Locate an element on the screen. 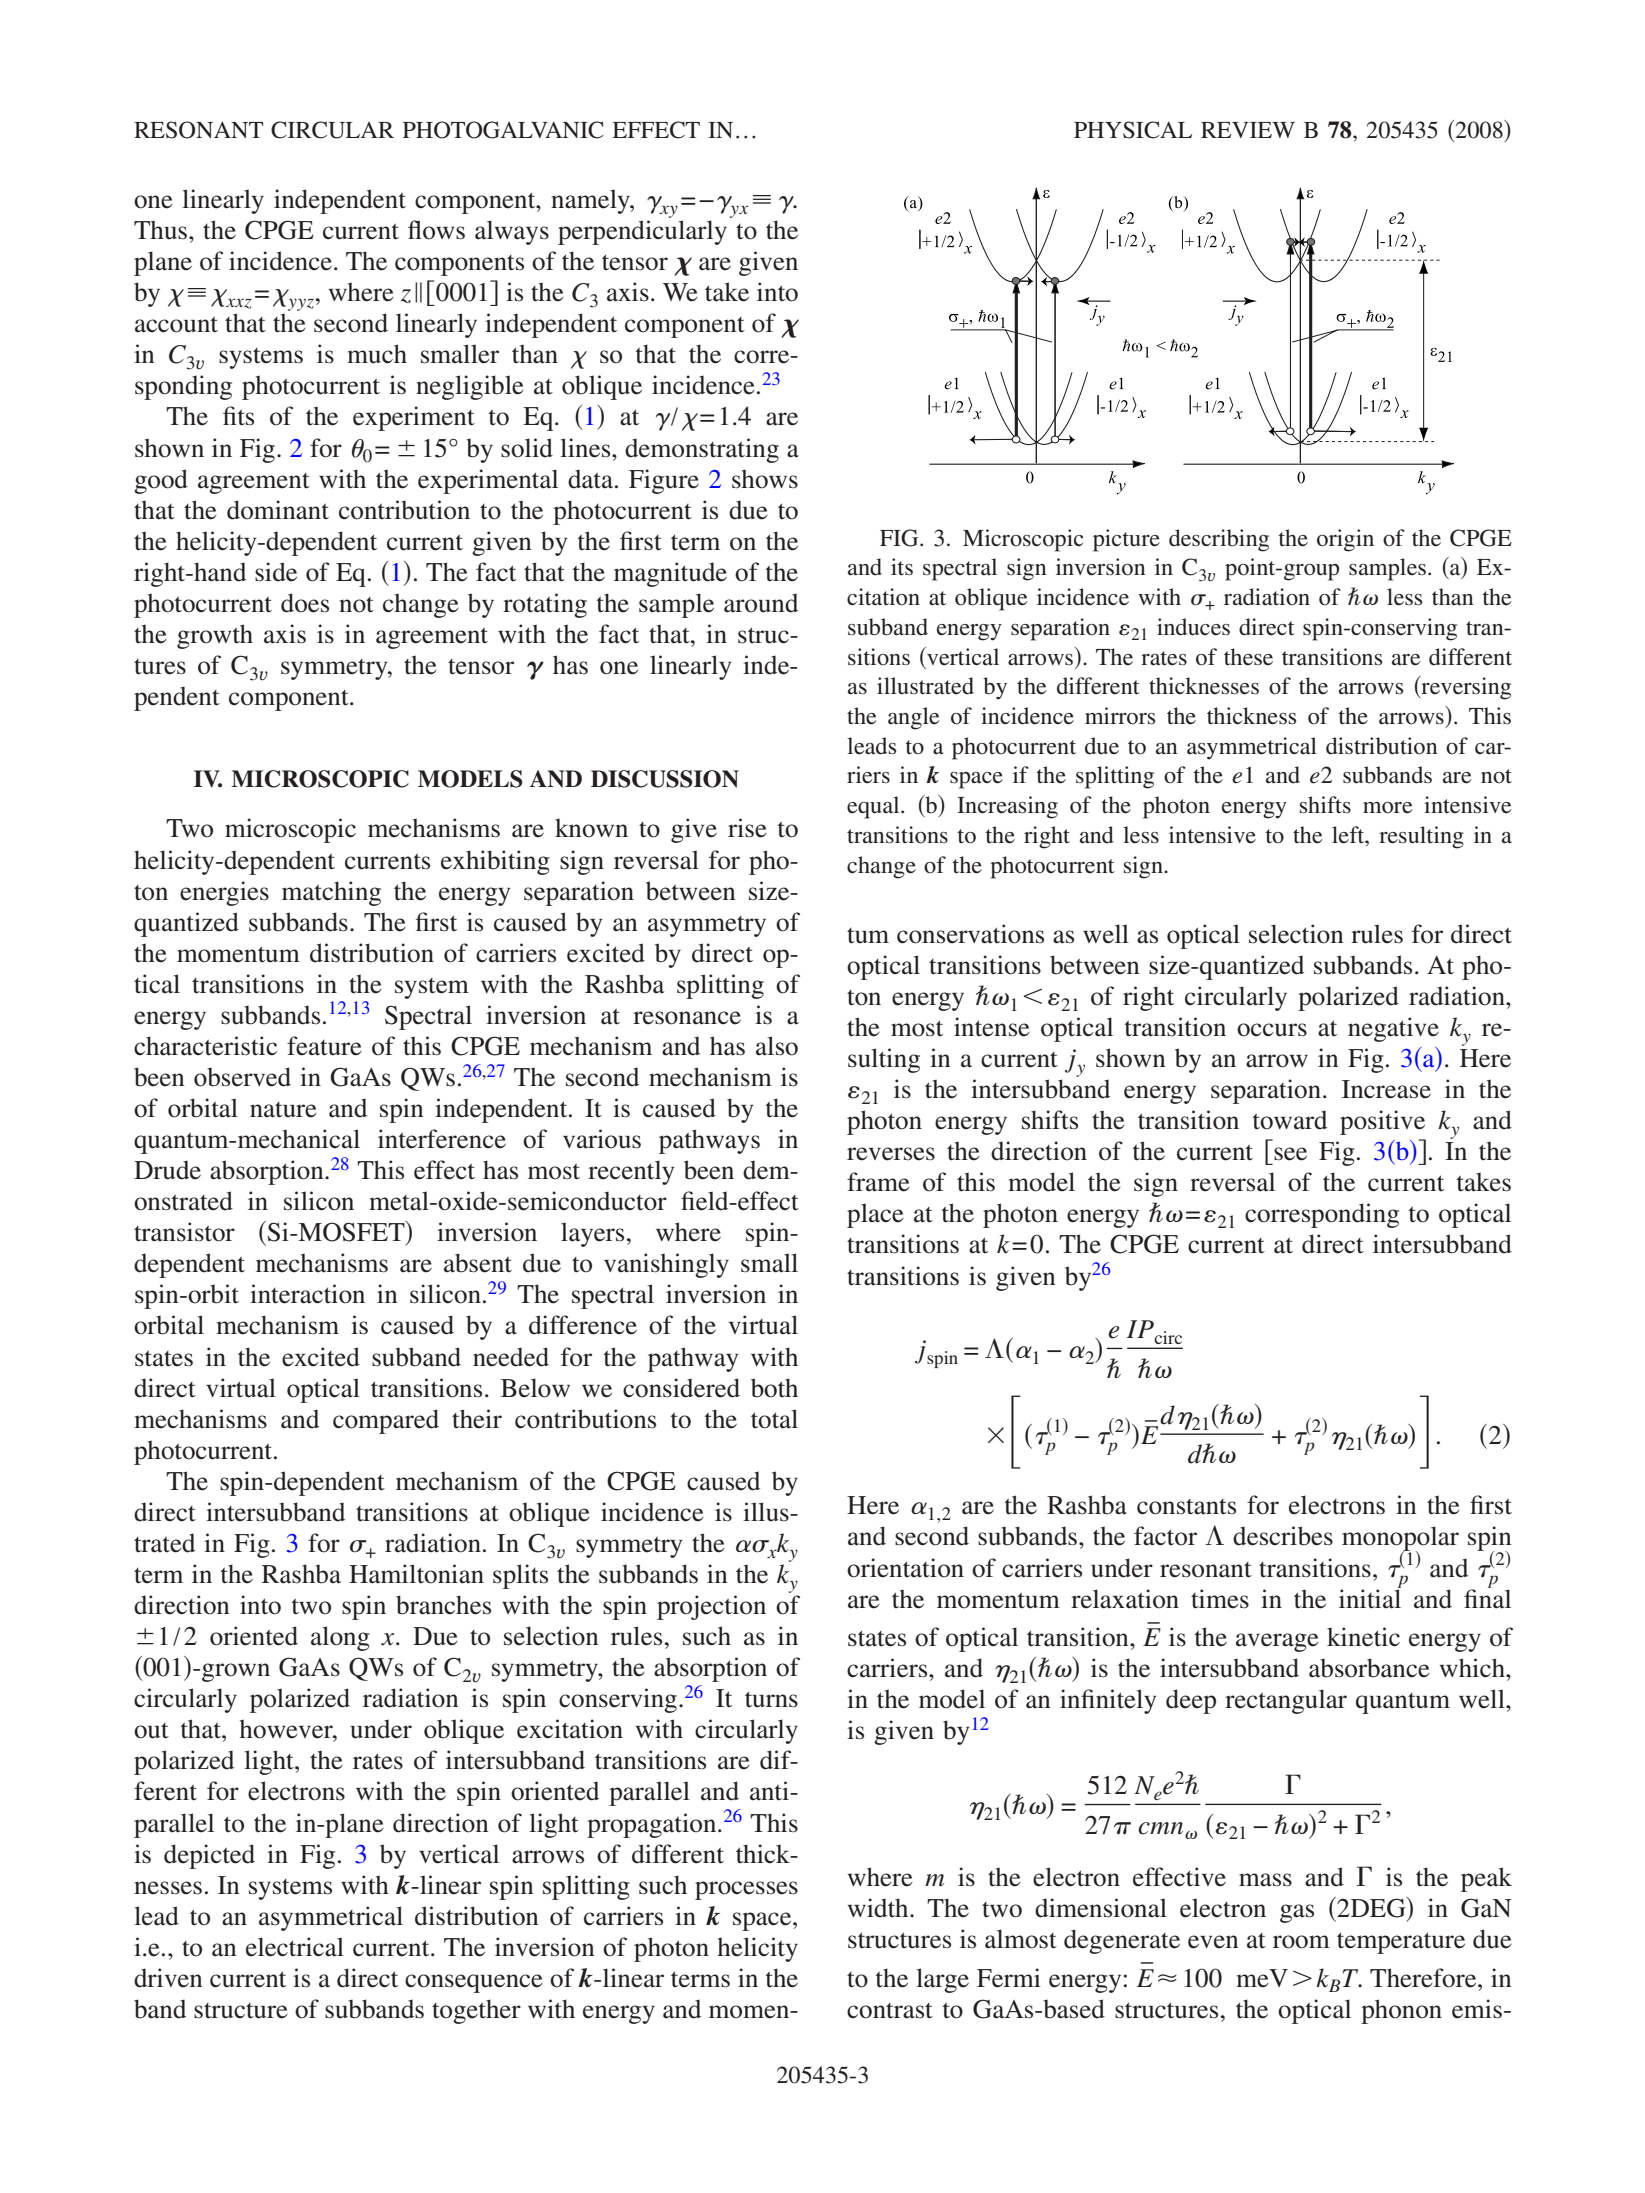 The width and height of the screenshot is (1645, 2193). more is located at coordinates (1388, 808).
